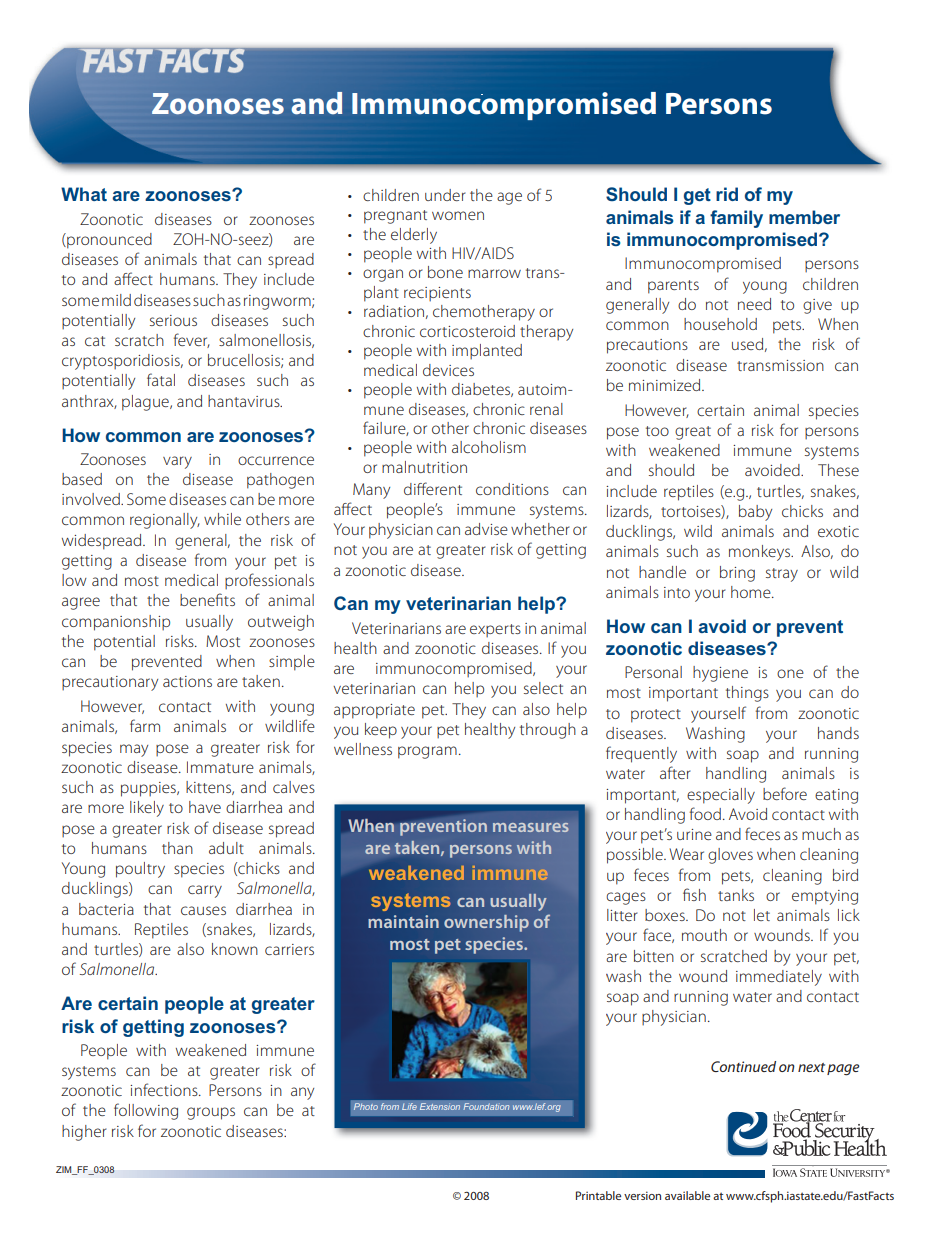 Image resolution: width=952 pixels, height=1233 pixels. Describe the element at coordinates (458, 215) in the image. I see `women` at that location.
